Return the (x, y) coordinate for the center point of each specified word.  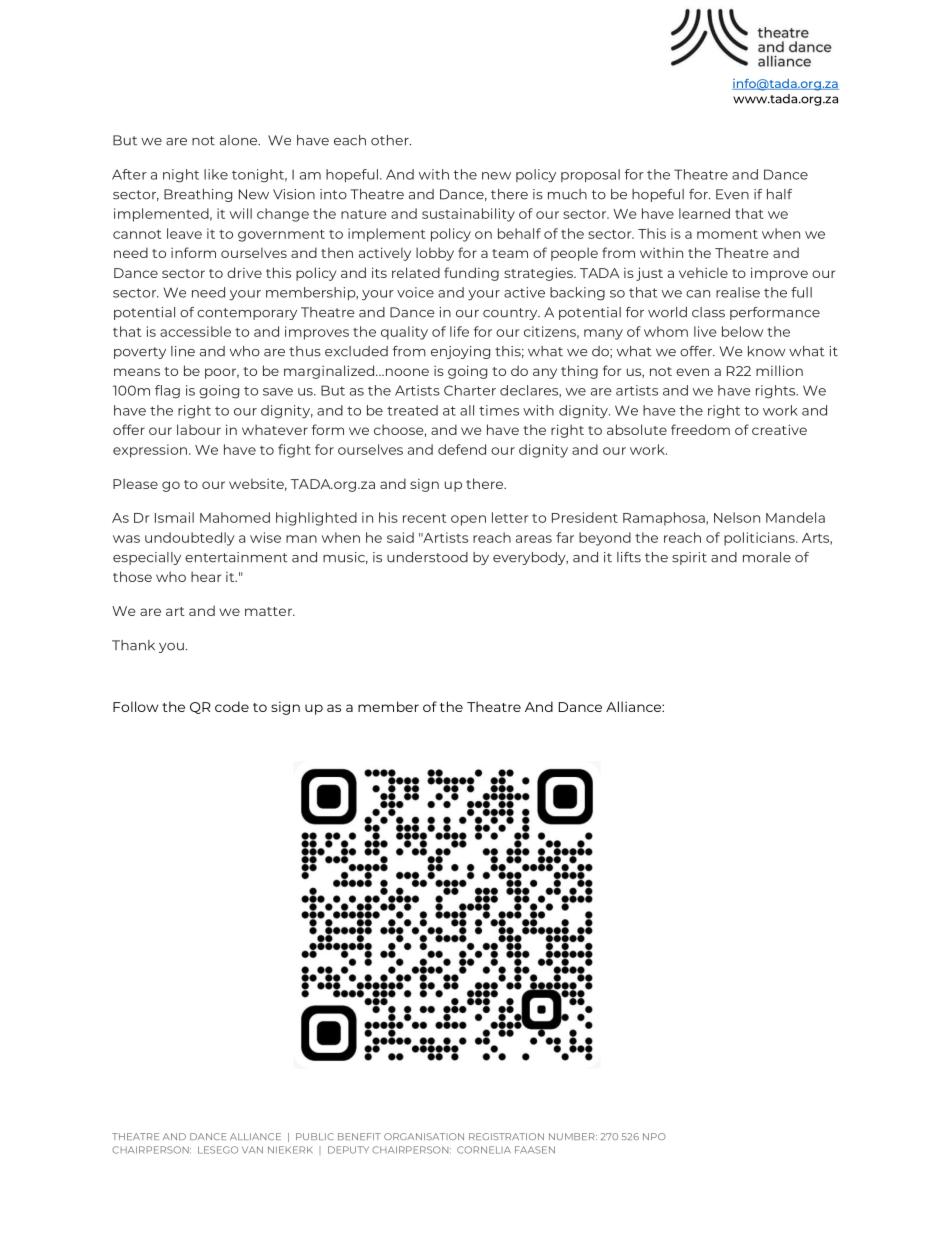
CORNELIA (484, 1150)
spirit (689, 558)
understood (427, 557)
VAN (252, 1150)
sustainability (468, 215)
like (216, 174)
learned (704, 213)
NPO (654, 1136)
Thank (133, 645)
